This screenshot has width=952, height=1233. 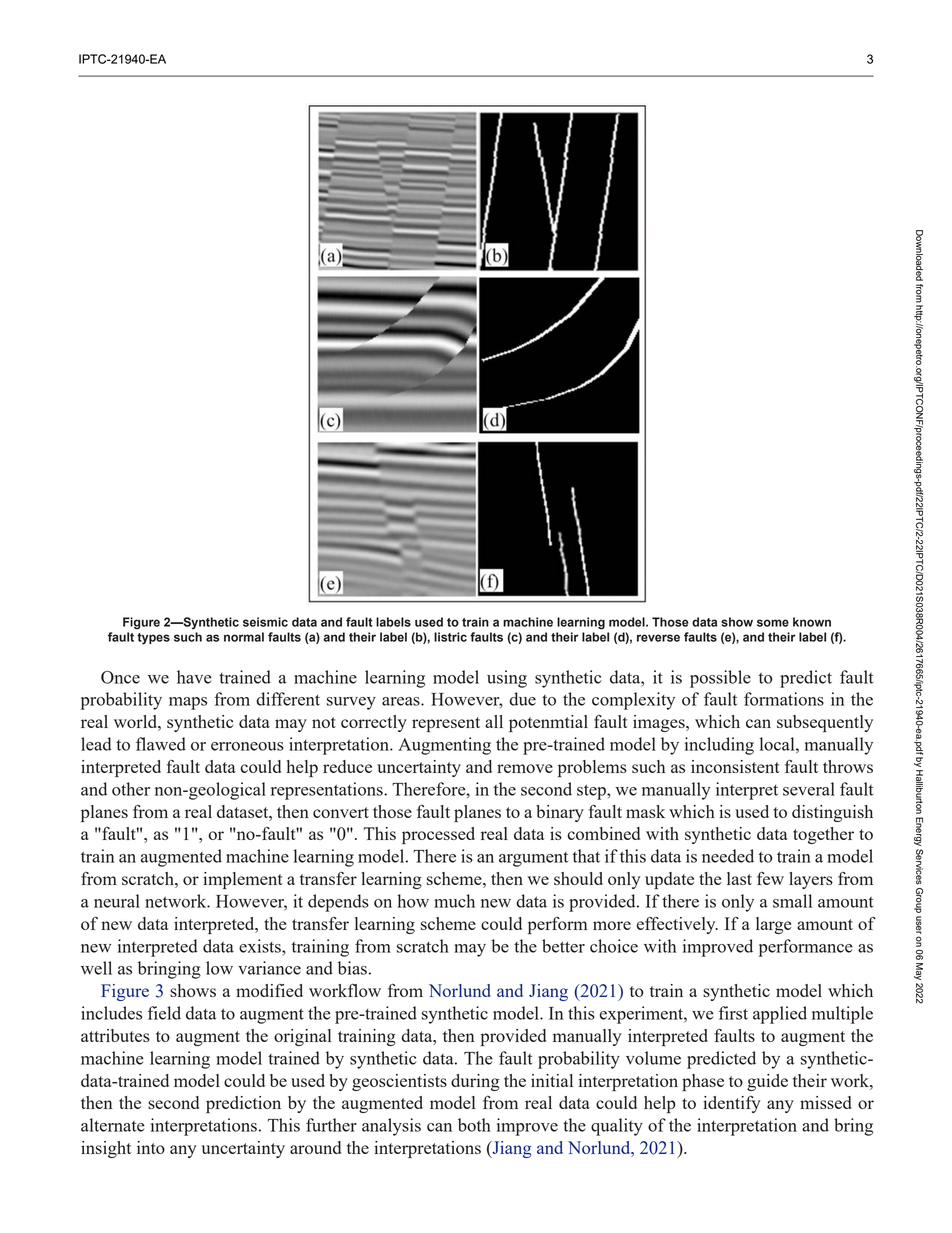 What do you see at coordinates (151, 1147) in the screenshot?
I see `into` at bounding box center [151, 1147].
